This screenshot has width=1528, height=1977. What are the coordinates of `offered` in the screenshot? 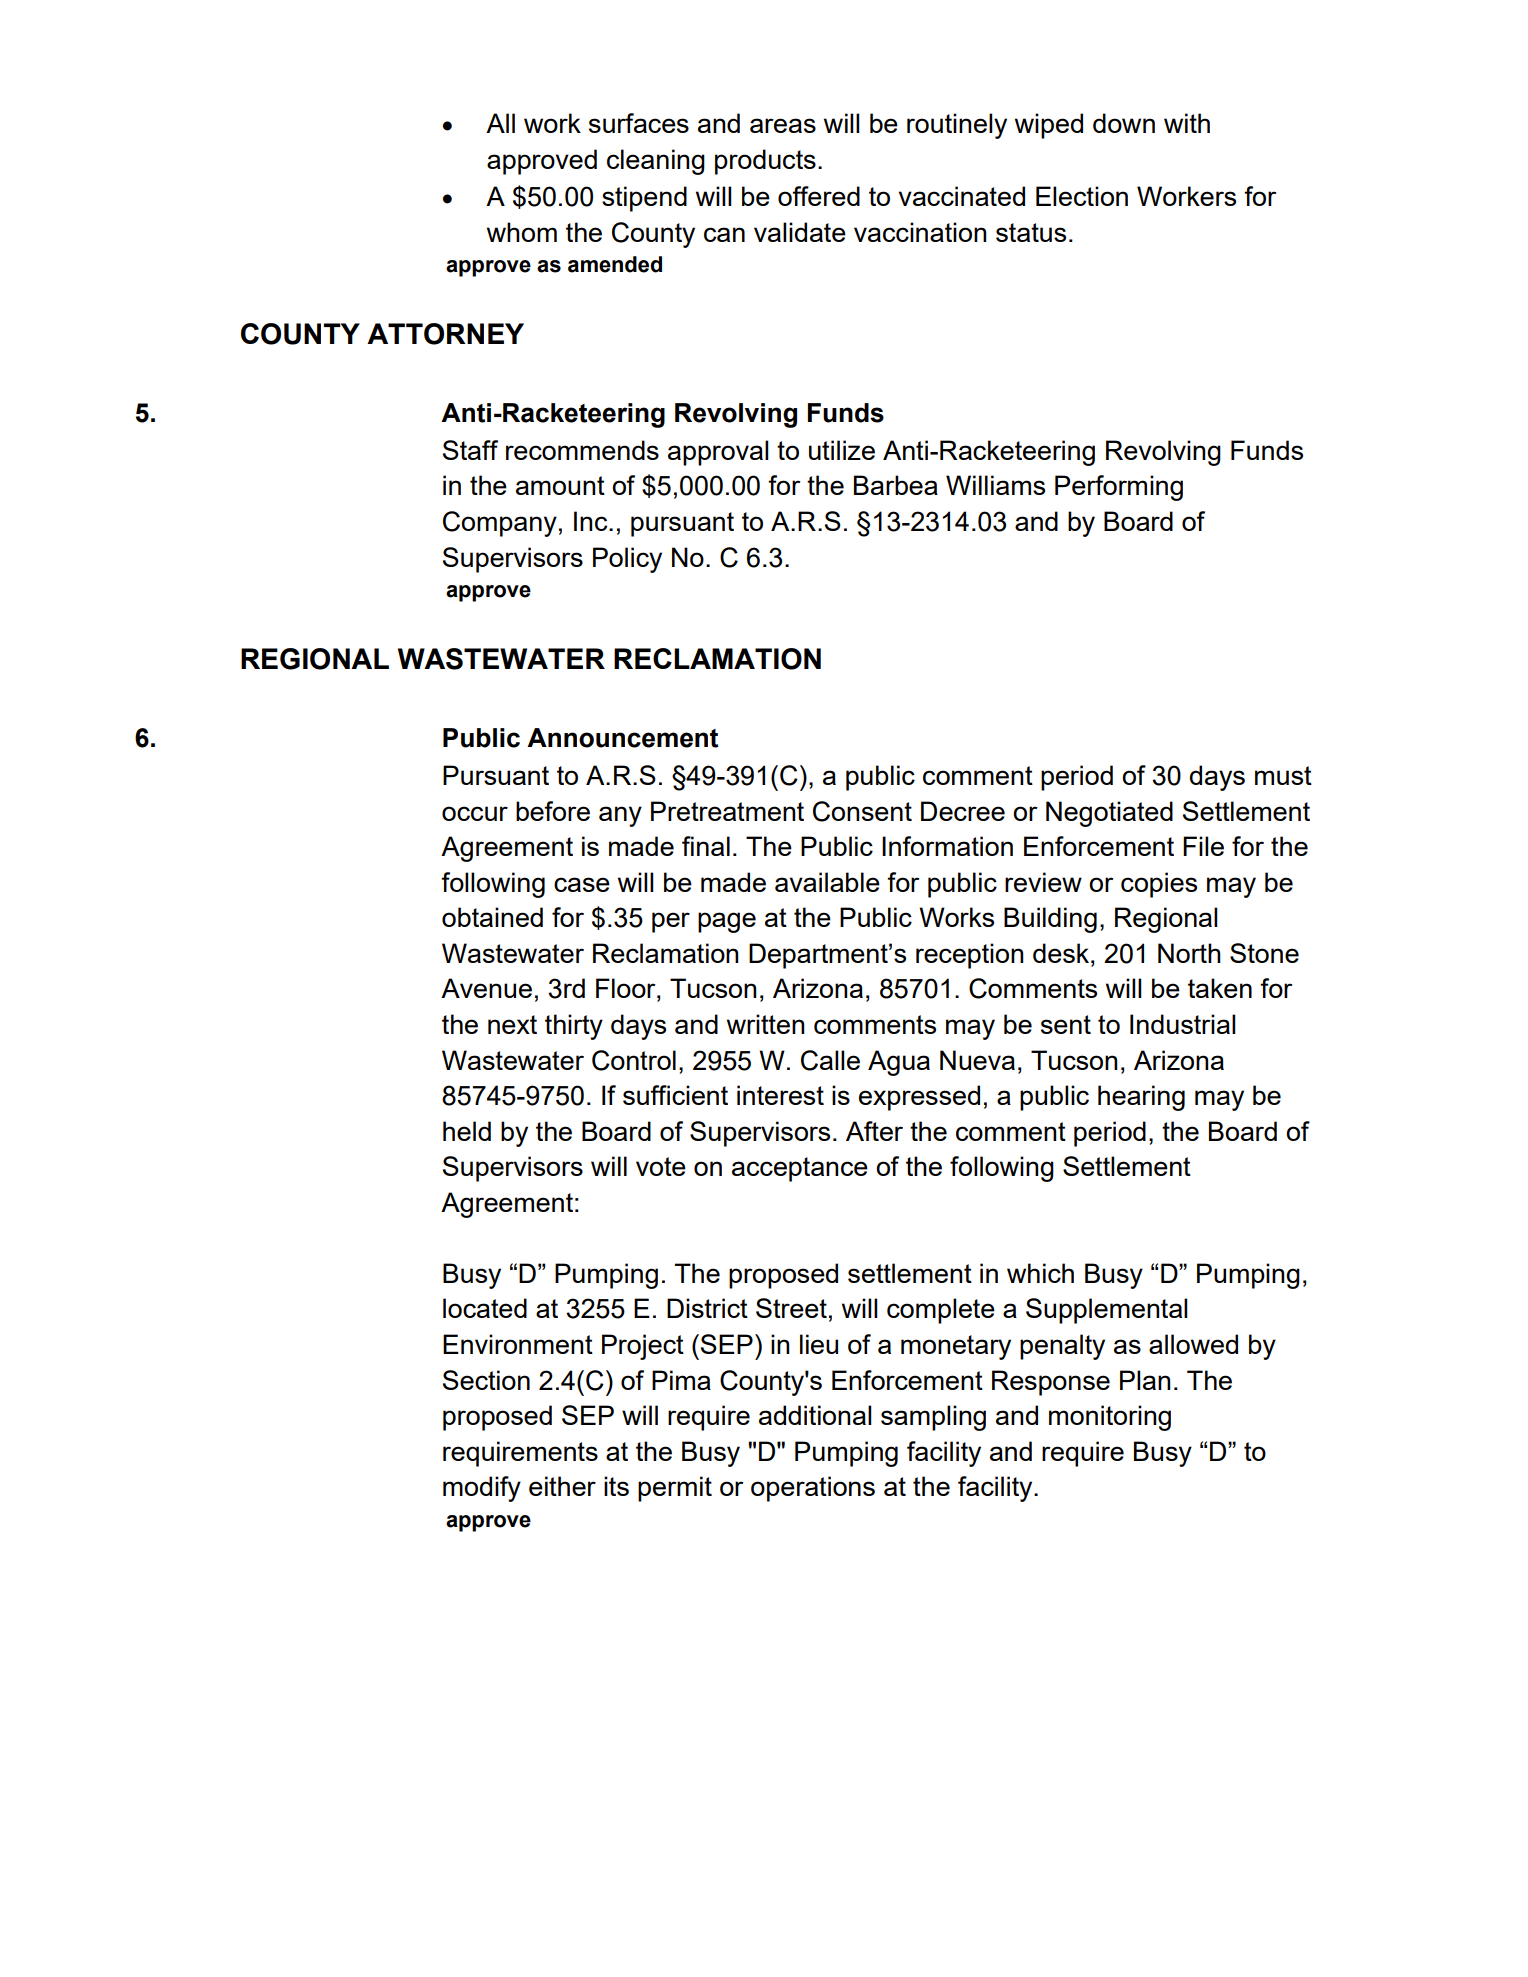 It's located at (819, 196).
